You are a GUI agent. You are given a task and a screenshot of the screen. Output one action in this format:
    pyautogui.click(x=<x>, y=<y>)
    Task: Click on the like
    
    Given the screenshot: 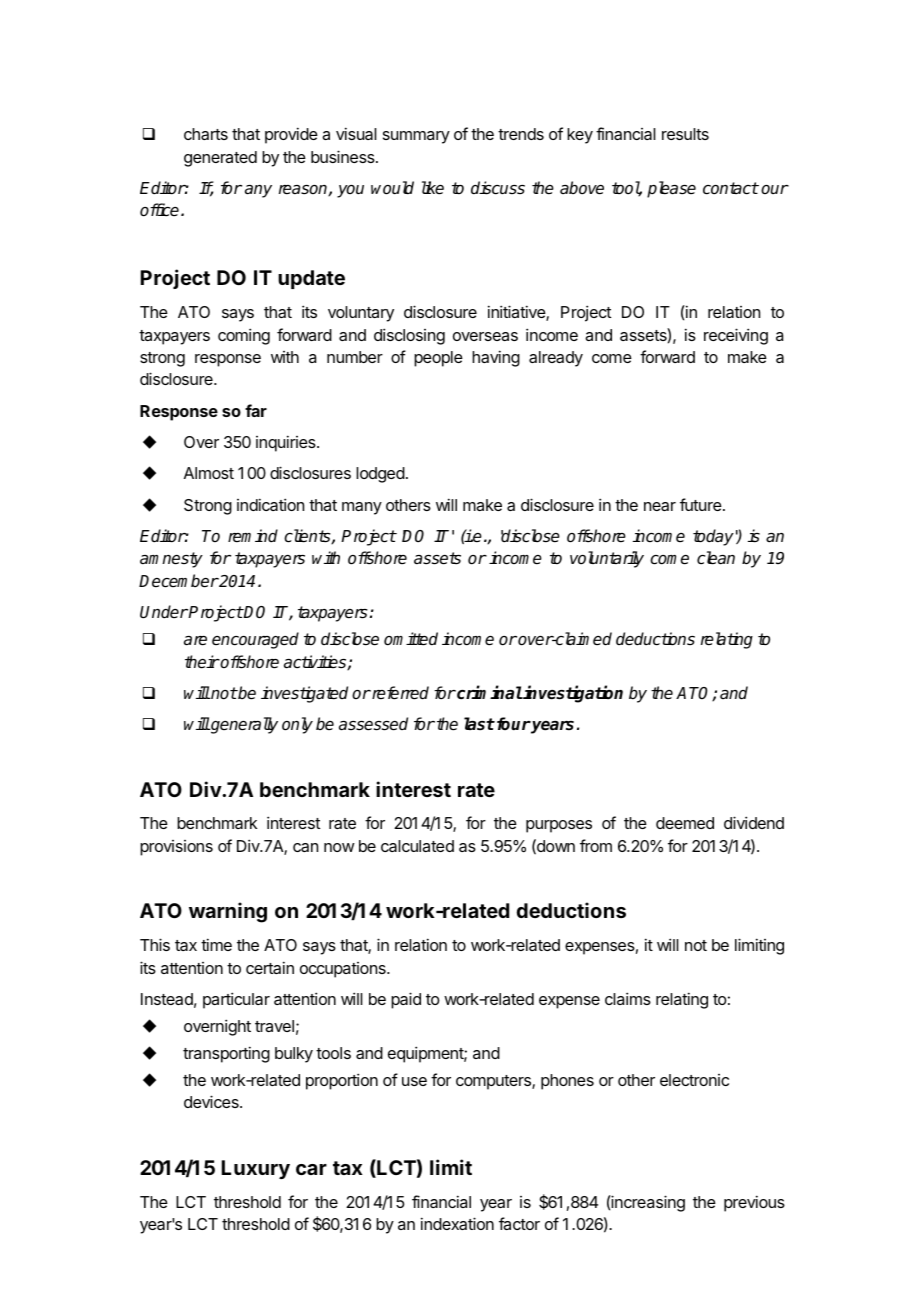 What is the action you would take?
    pyautogui.click(x=433, y=188)
